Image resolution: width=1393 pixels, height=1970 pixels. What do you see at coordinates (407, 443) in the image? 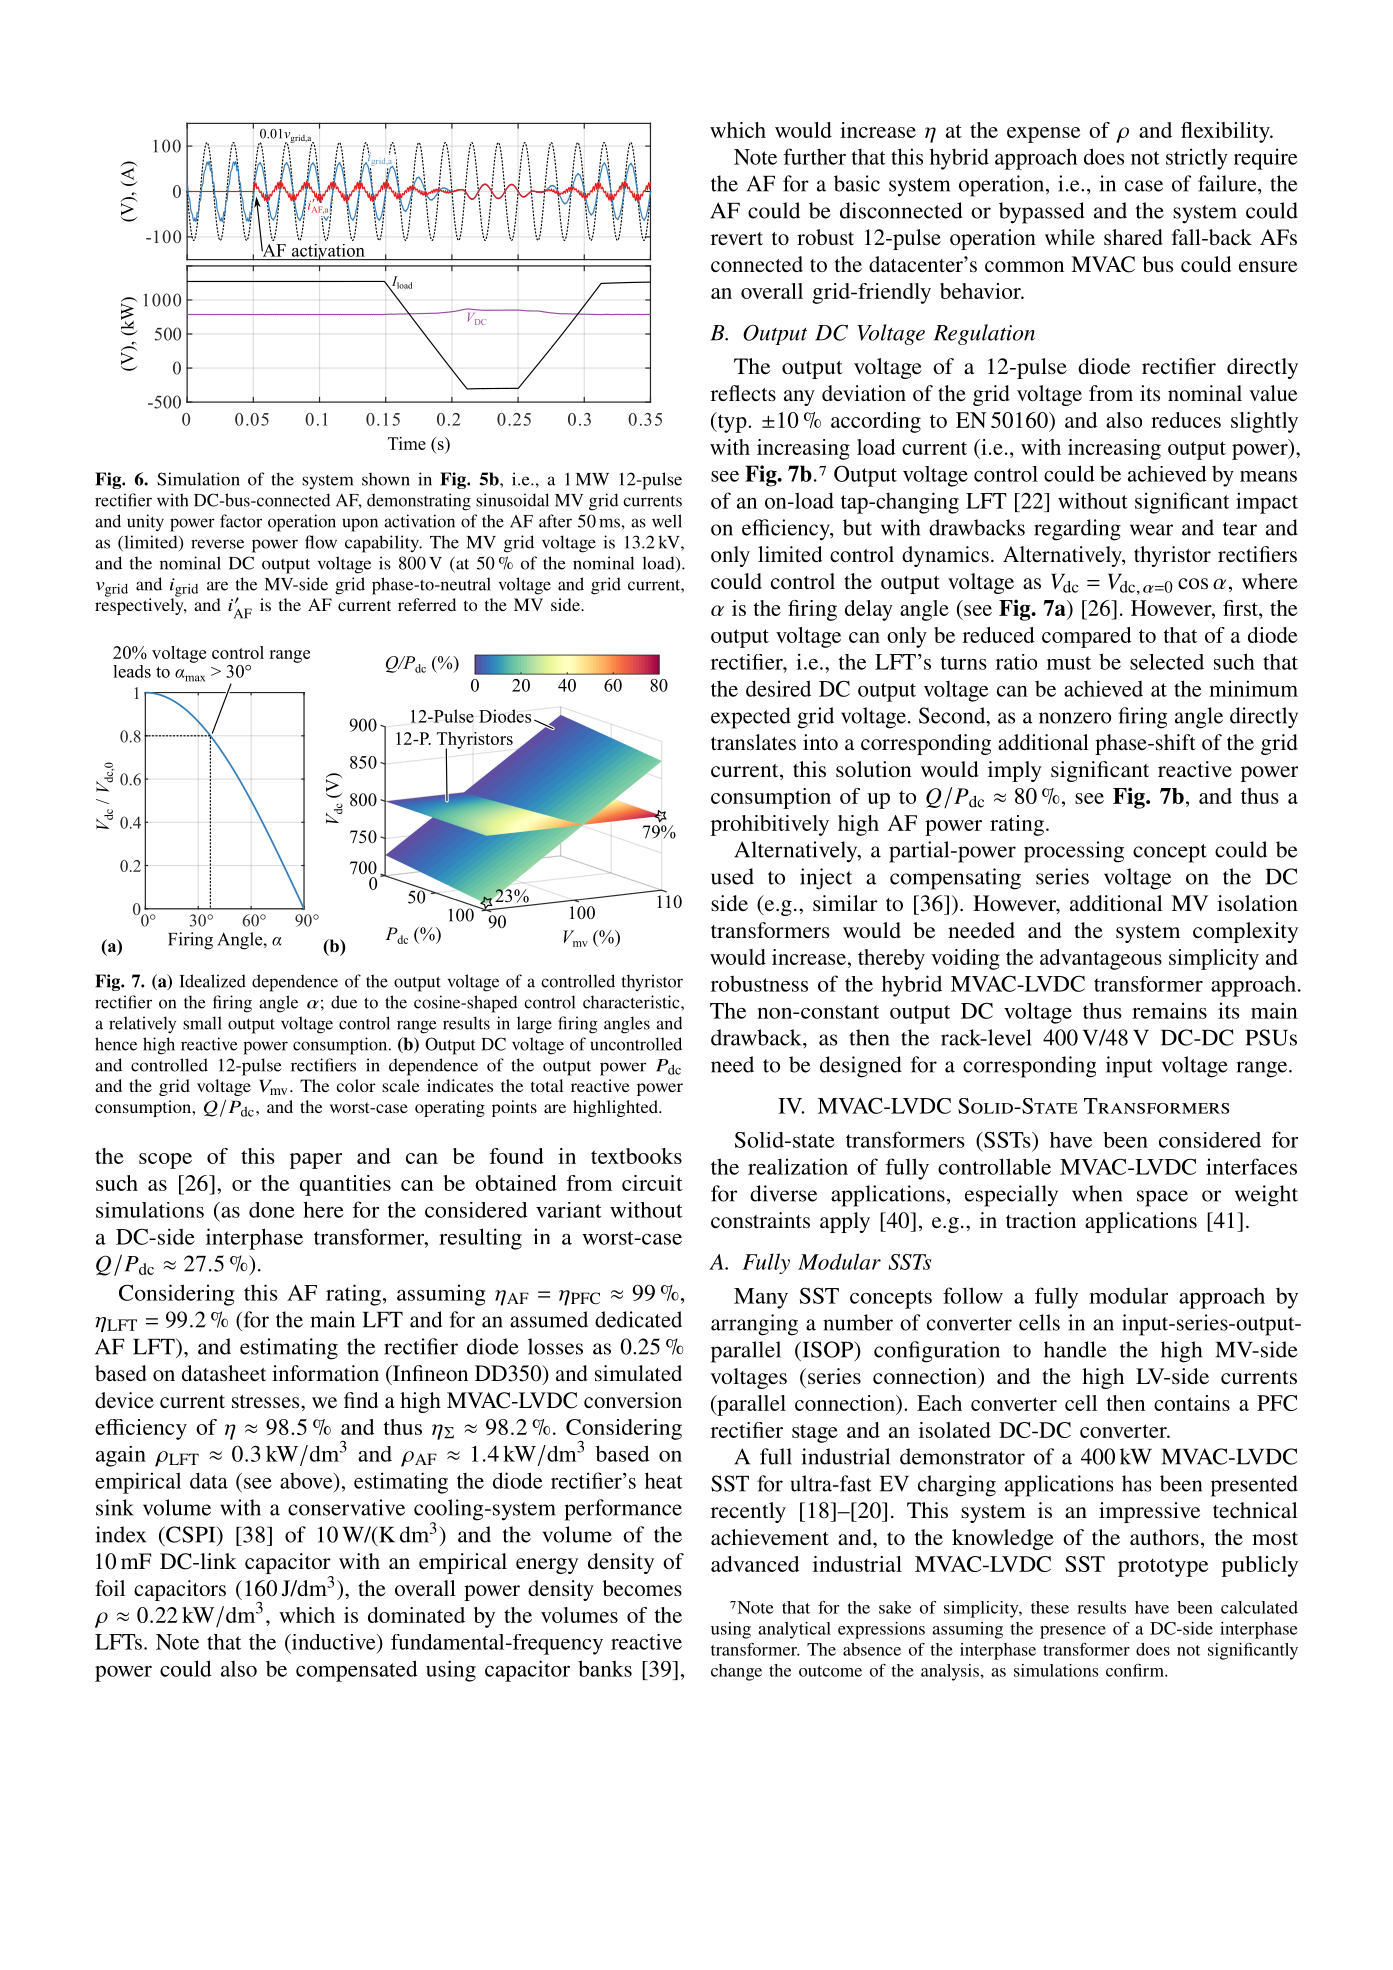
I see `Time` at bounding box center [407, 443].
